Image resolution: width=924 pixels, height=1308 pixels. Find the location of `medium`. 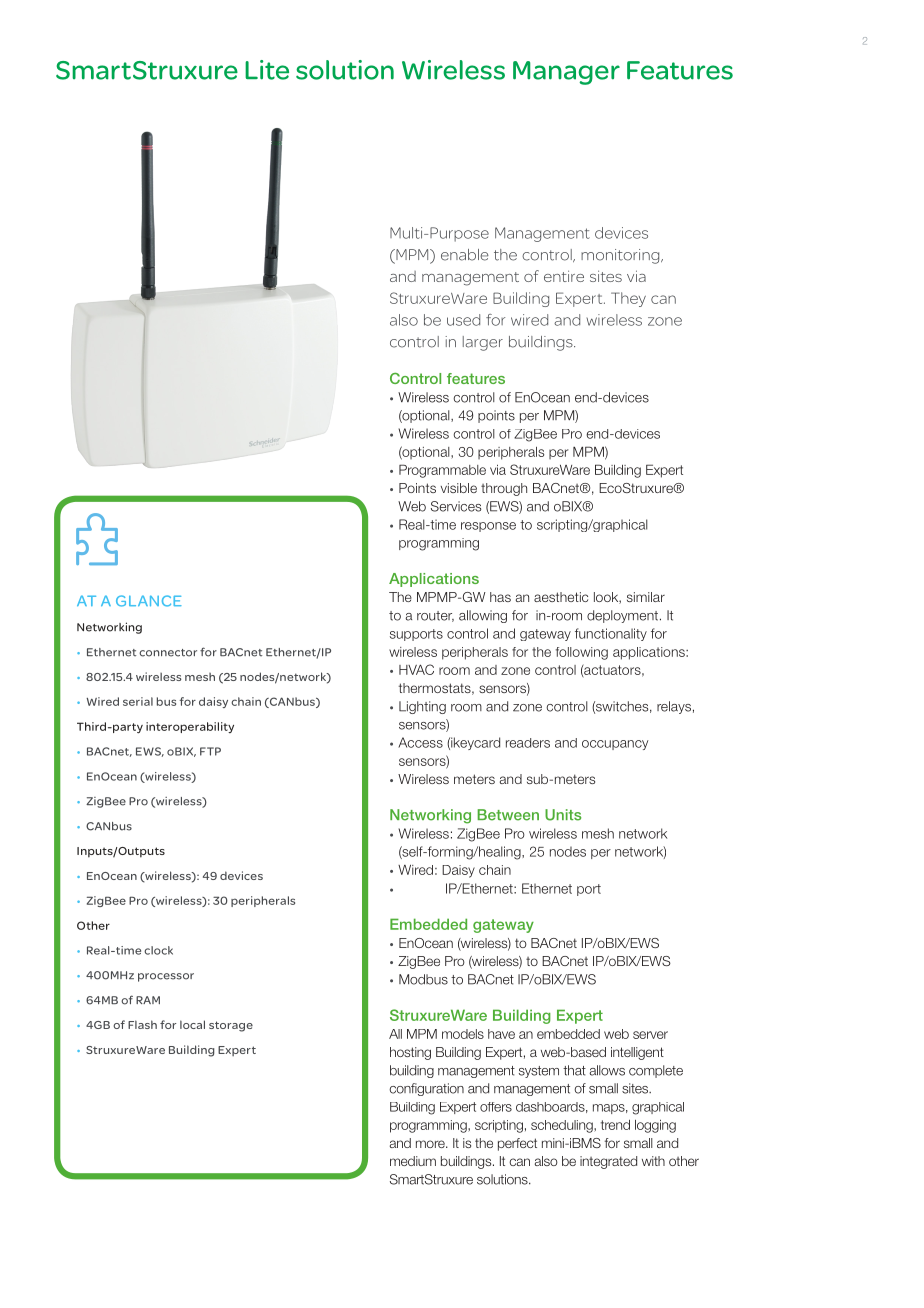

medium is located at coordinates (413, 1161).
